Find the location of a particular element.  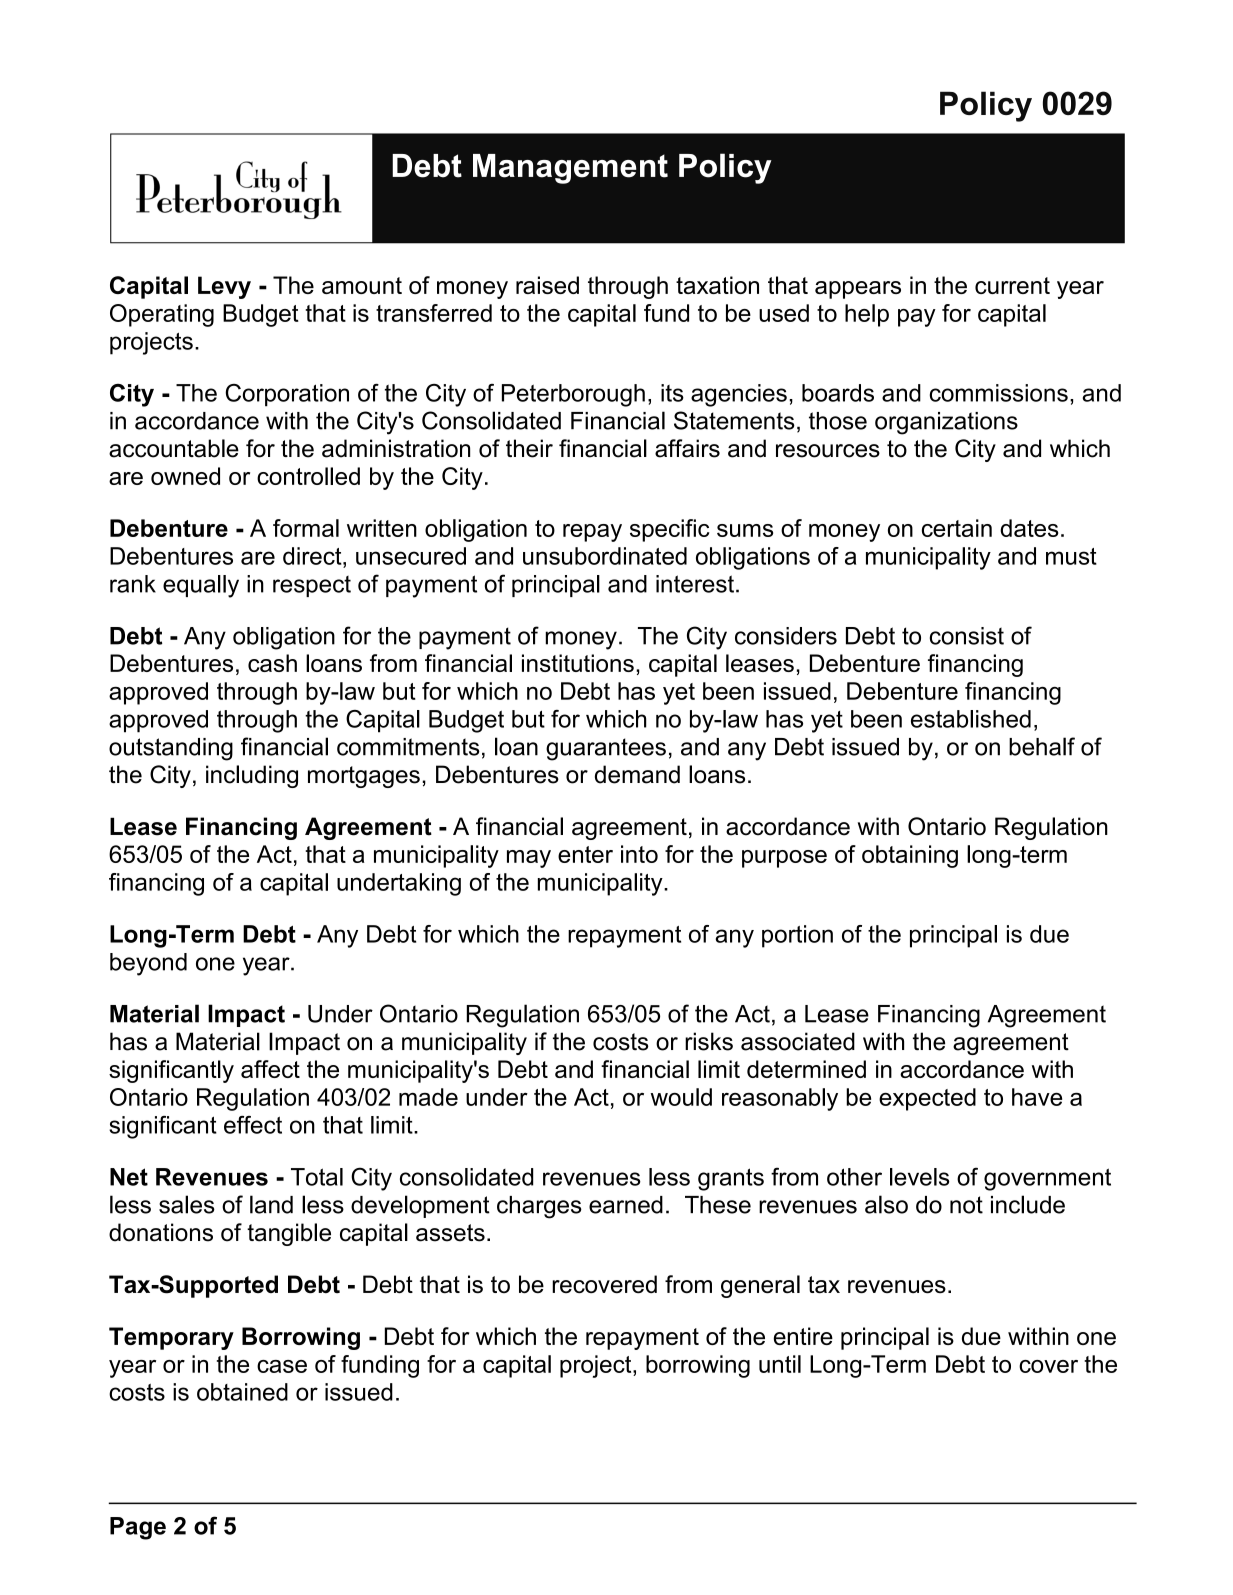

until is located at coordinates (780, 1364).
